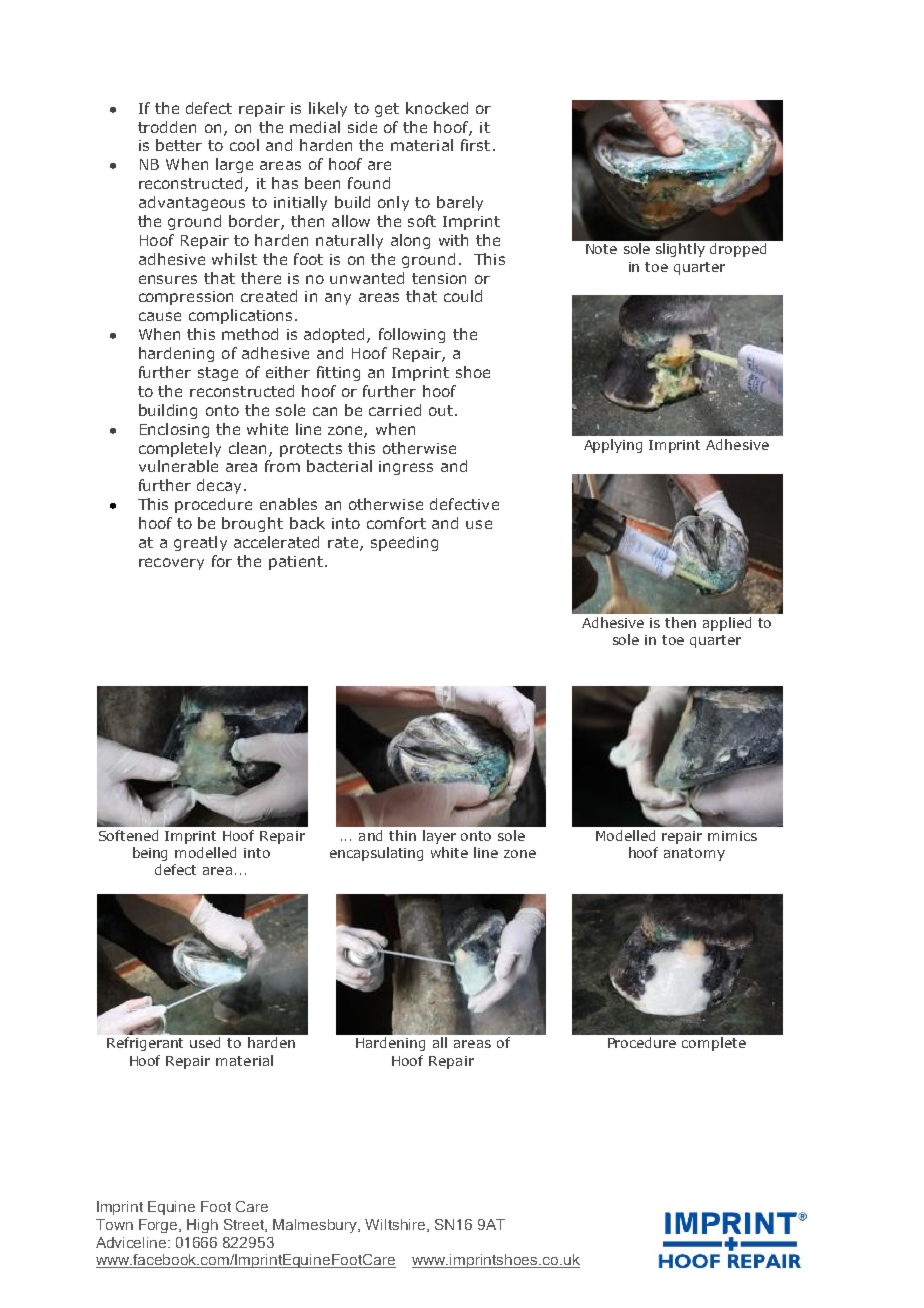 This screenshot has height=1308, width=924. Describe the element at coordinates (150, 854) in the screenshot. I see `being` at that location.
